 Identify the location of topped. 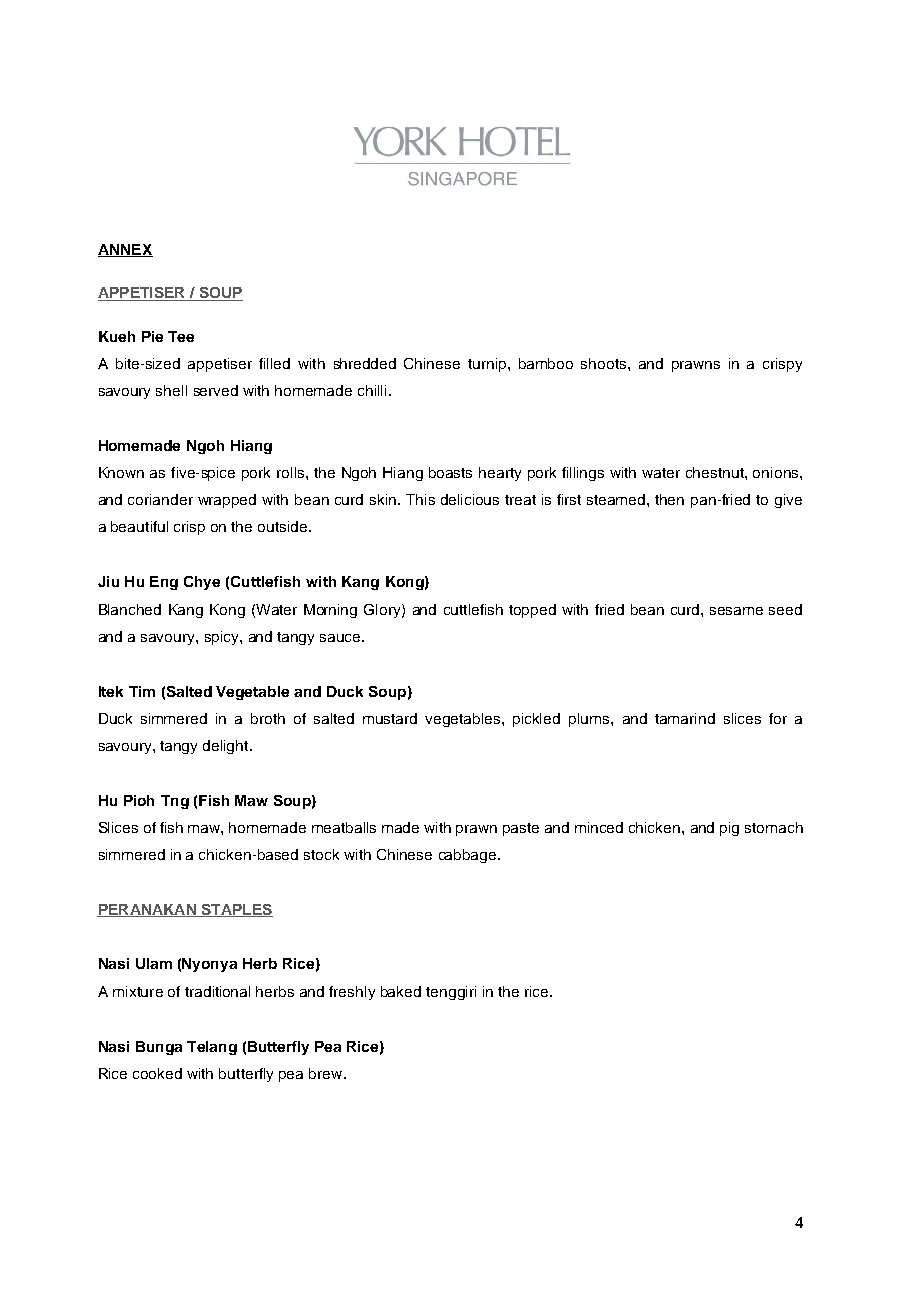
(532, 611).
